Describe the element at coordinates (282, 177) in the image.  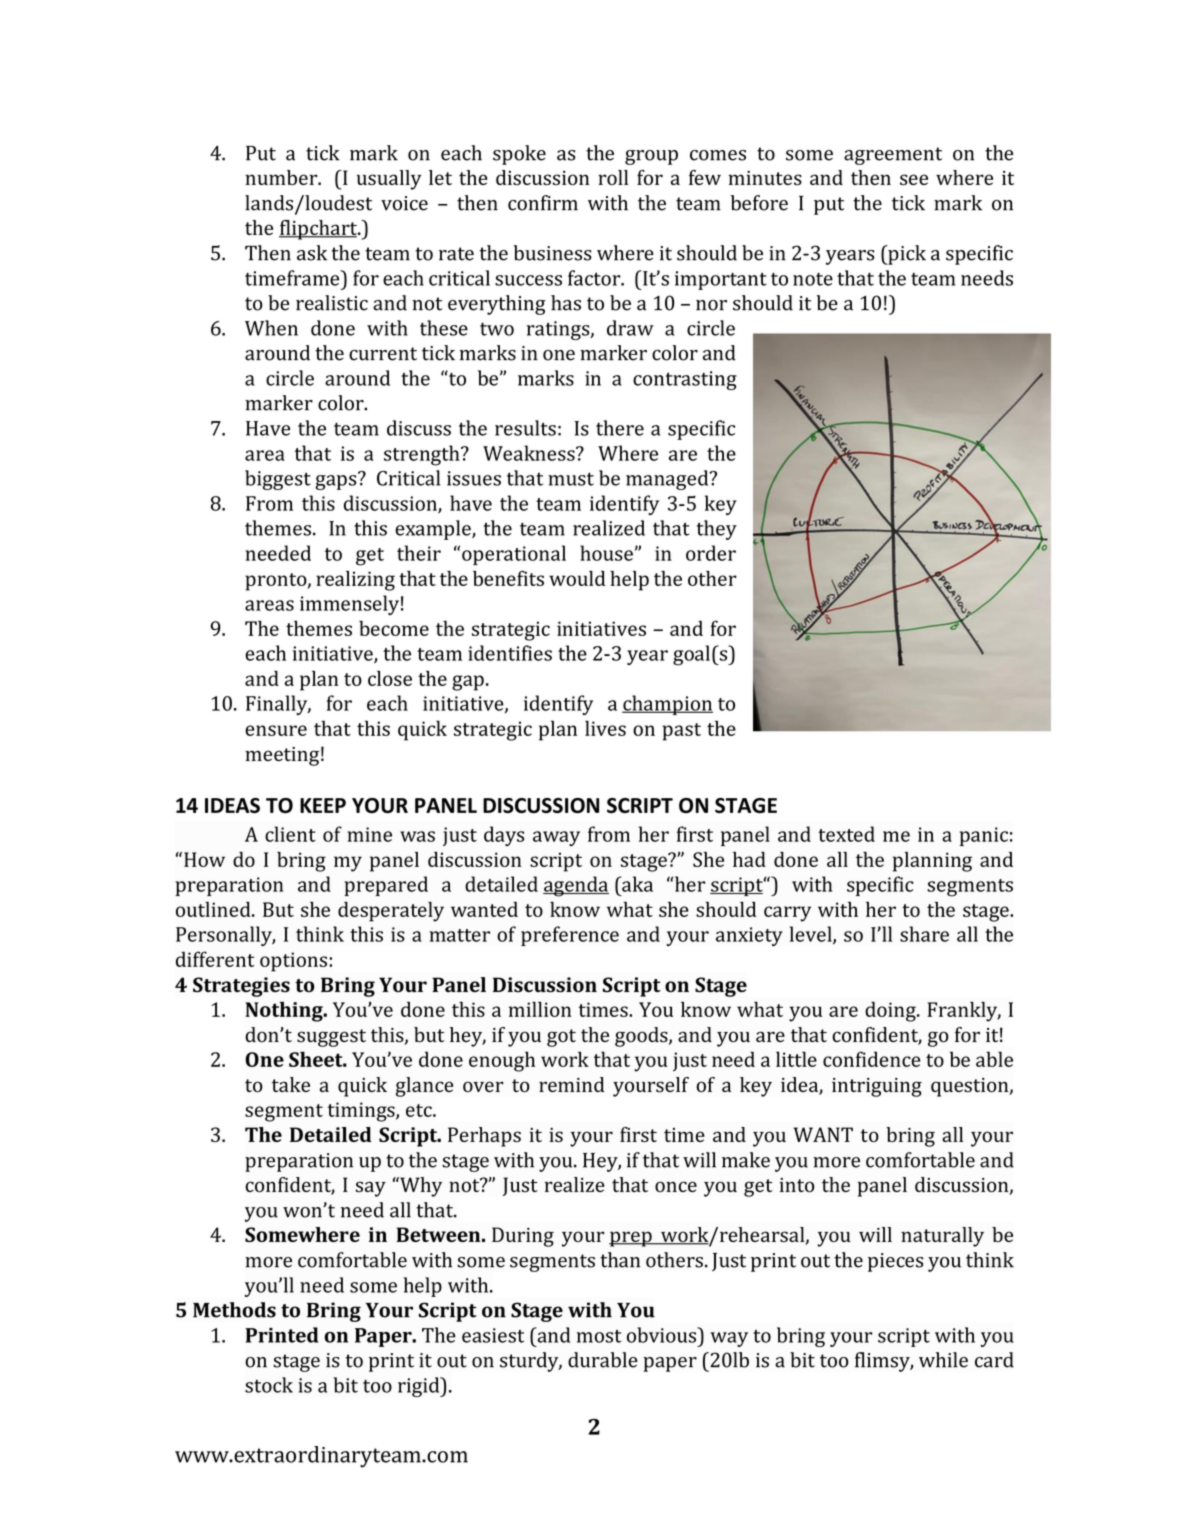
I see `number` at that location.
